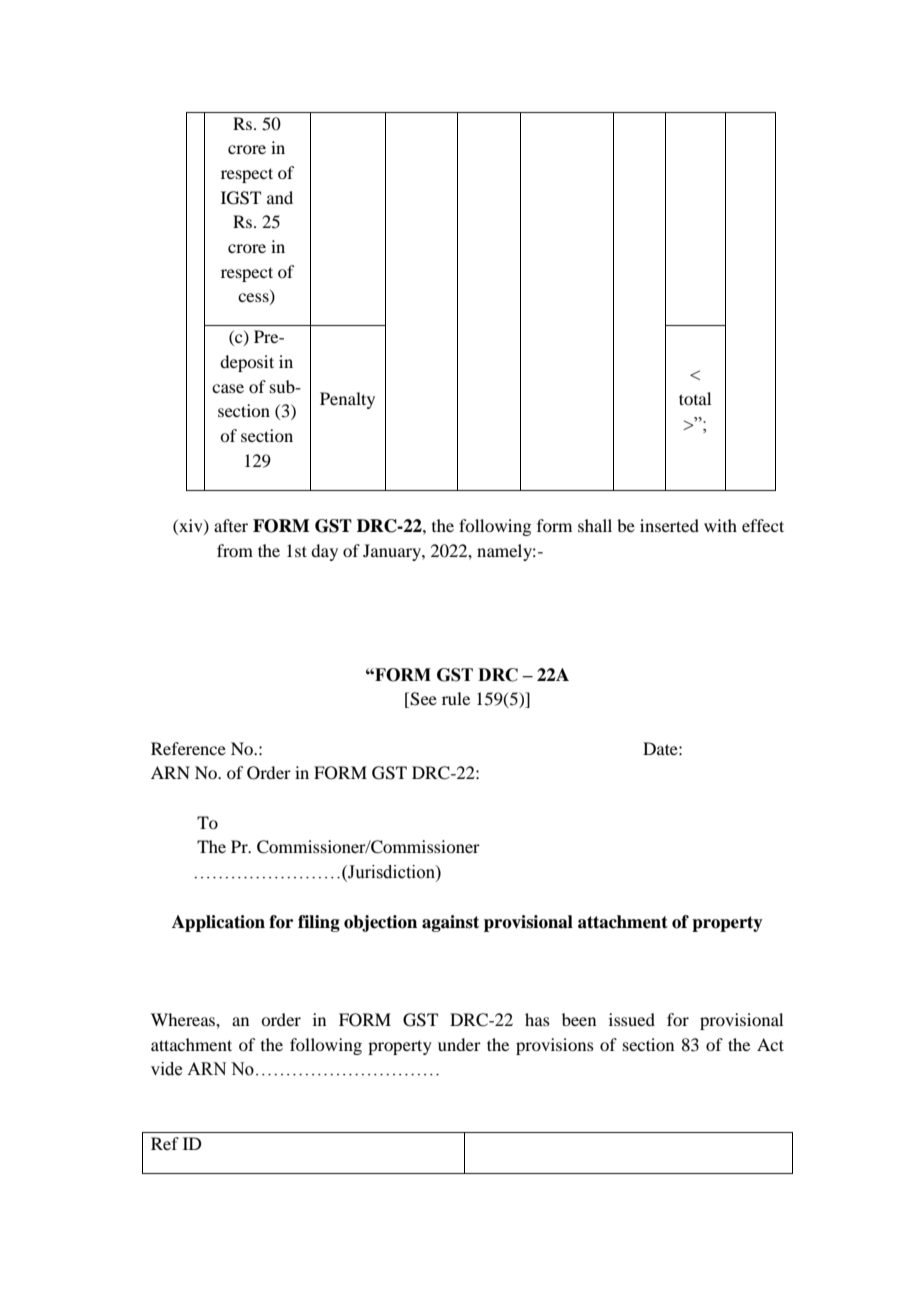 The height and width of the document is (1309, 924). I want to click on and, so click(280, 197).
